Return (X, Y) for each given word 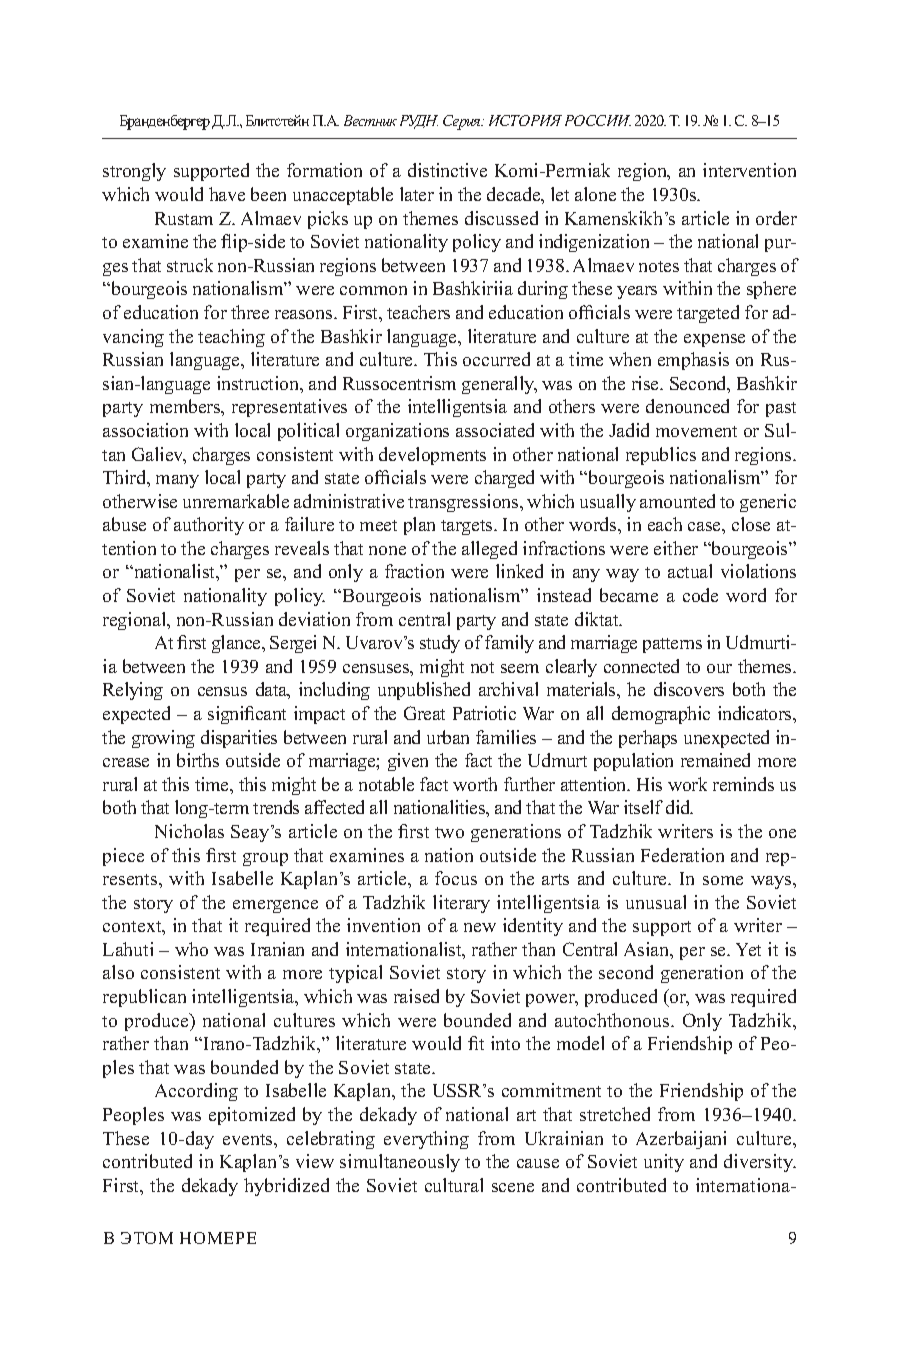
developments (432, 456)
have (227, 194)
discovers (689, 689)
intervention (749, 170)
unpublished (424, 691)
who (191, 949)
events (249, 1139)
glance (237, 644)
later (417, 194)
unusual (656, 902)
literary (461, 904)
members (186, 407)
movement (696, 431)
